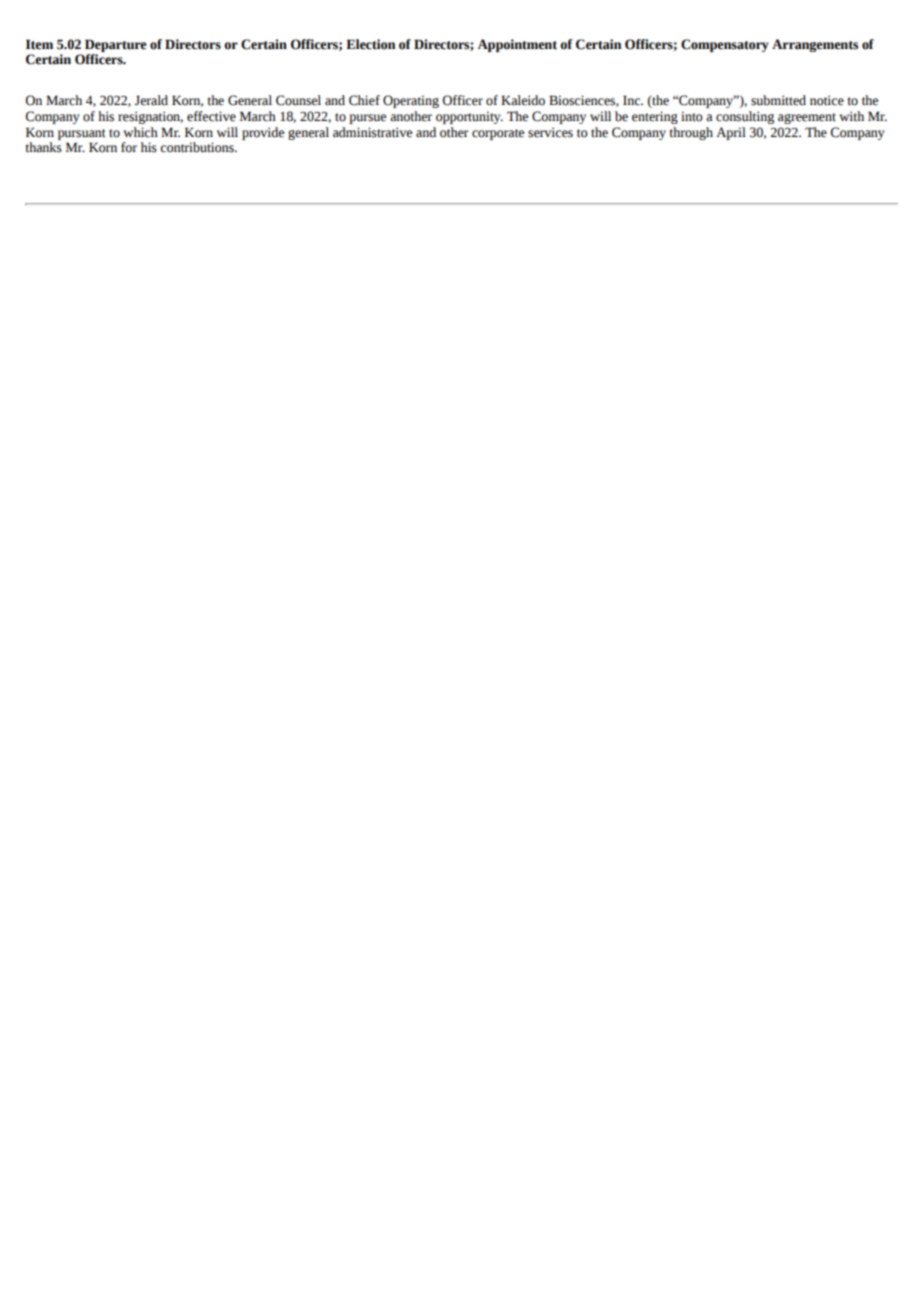  I want to click on Appointment, so click(517, 45).
